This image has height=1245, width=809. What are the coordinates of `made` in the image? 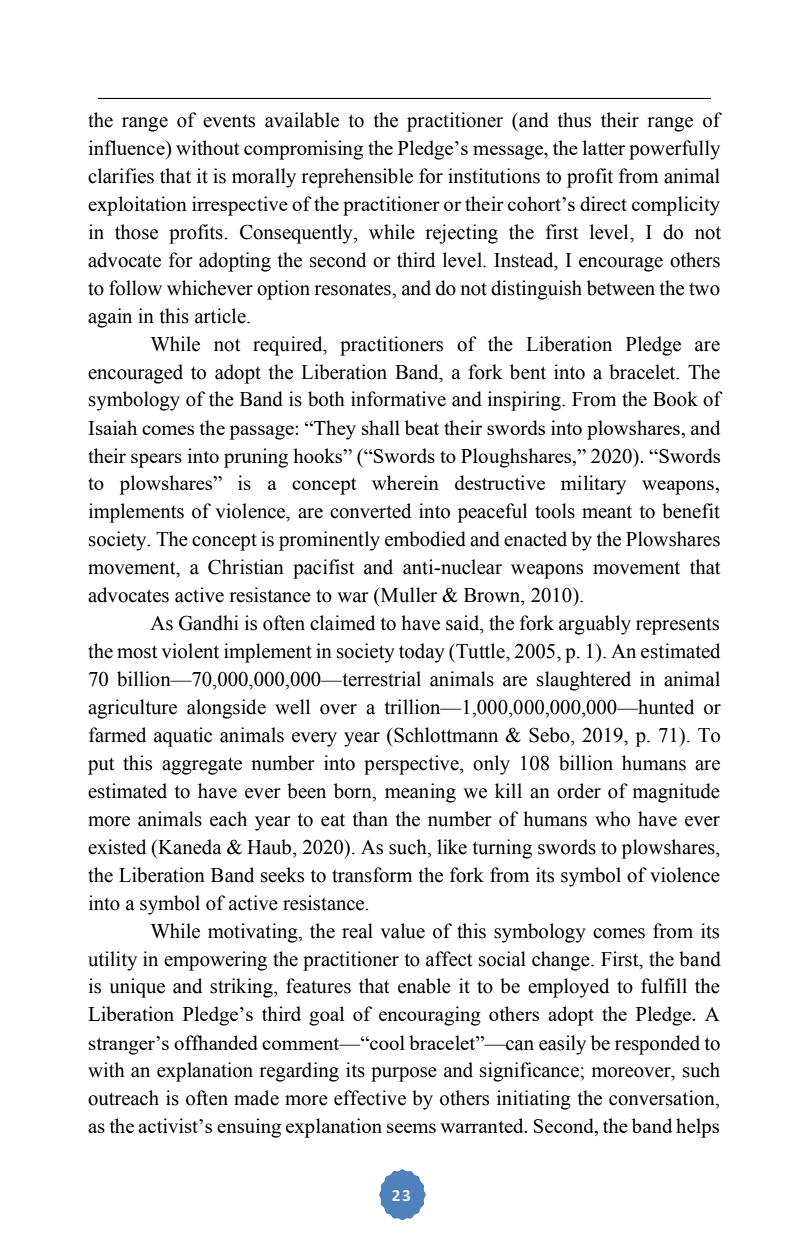 It's located at (256, 1098).
